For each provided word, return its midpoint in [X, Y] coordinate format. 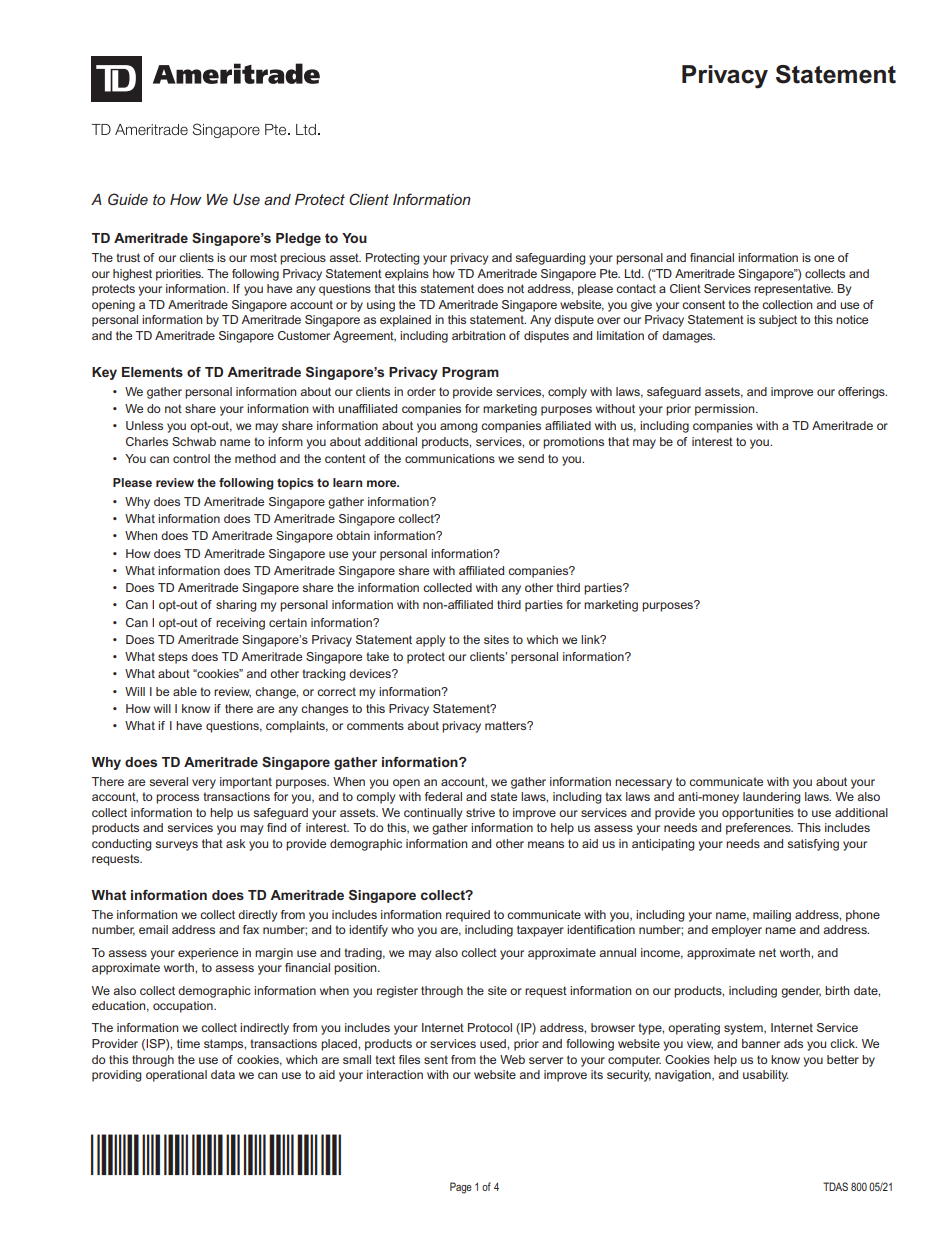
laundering [771, 798]
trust [128, 257]
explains [407, 275]
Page [461, 1188]
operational [176, 1076]
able [185, 691]
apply [430, 641]
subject [778, 321]
